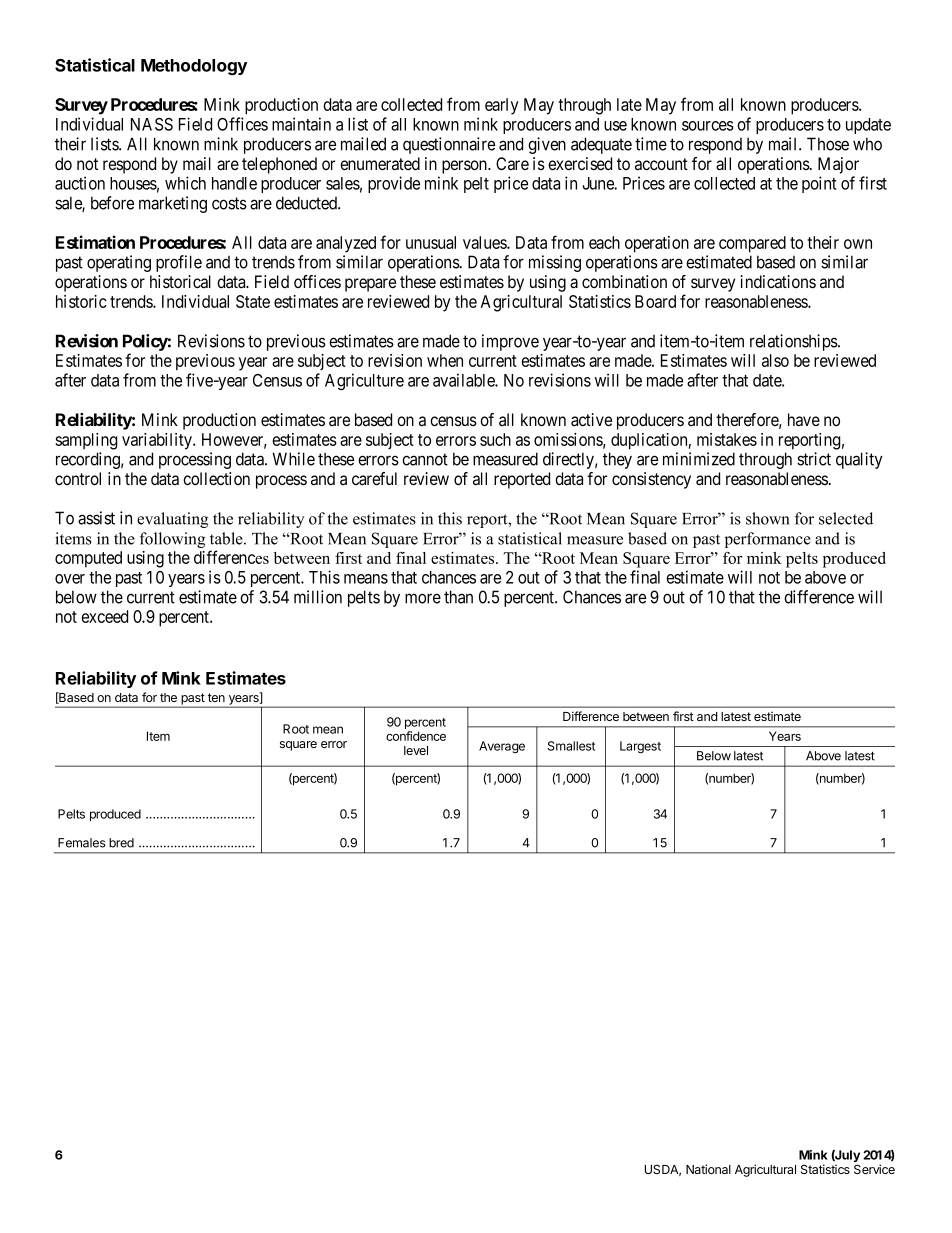 This page has height=1233, width=952. What do you see at coordinates (502, 747) in the page?
I see `Average` at bounding box center [502, 747].
